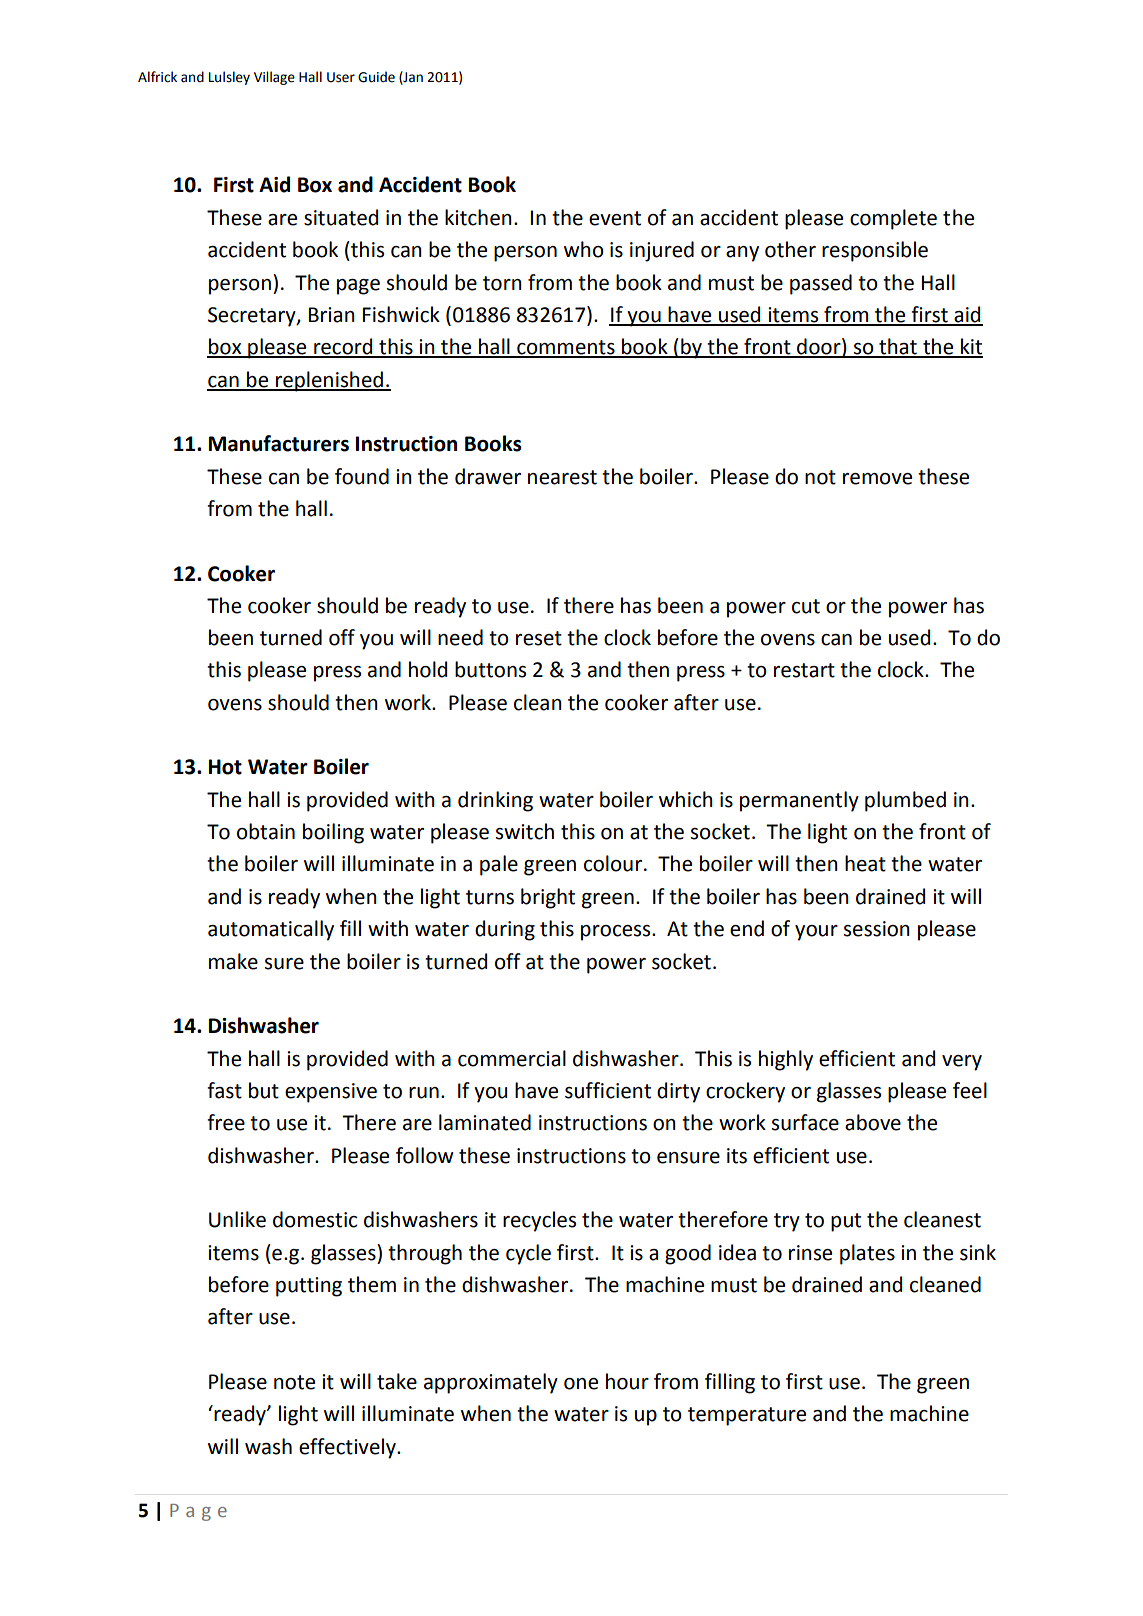 The height and width of the image is (1616, 1143). I want to click on nearest, so click(562, 477).
